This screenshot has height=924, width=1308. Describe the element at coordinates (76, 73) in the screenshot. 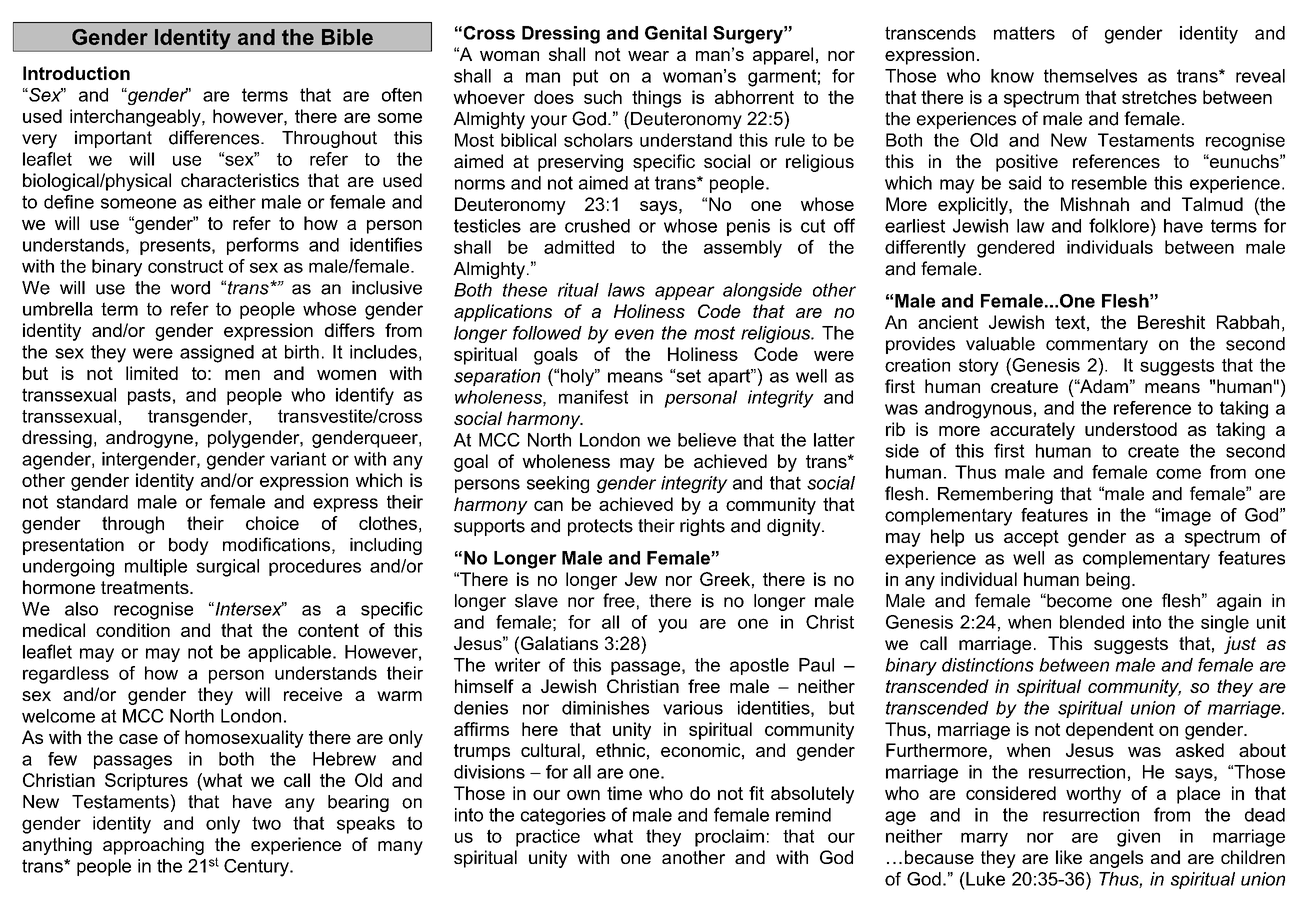

I see `Introduction` at that location.
